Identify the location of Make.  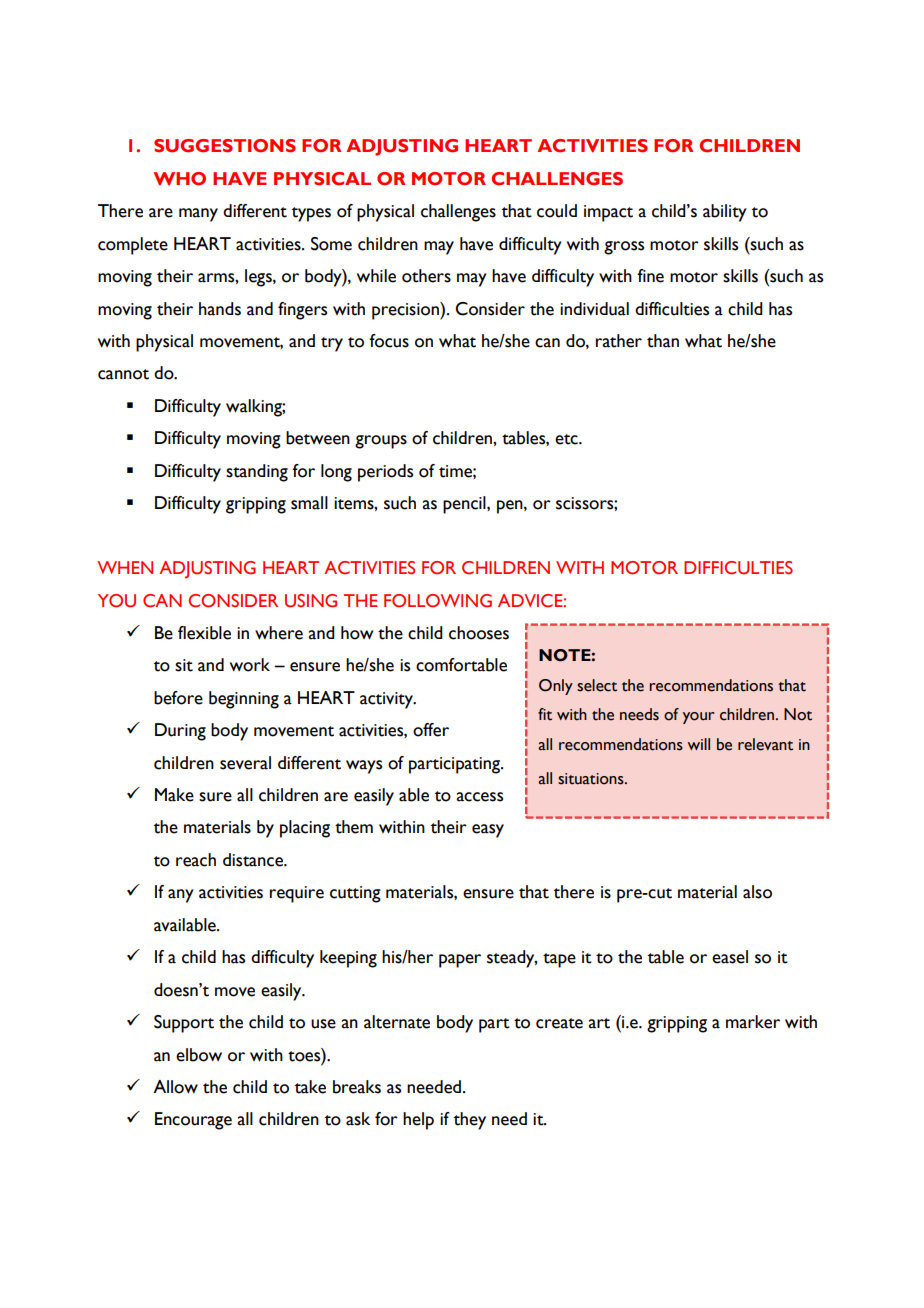
(174, 795).
